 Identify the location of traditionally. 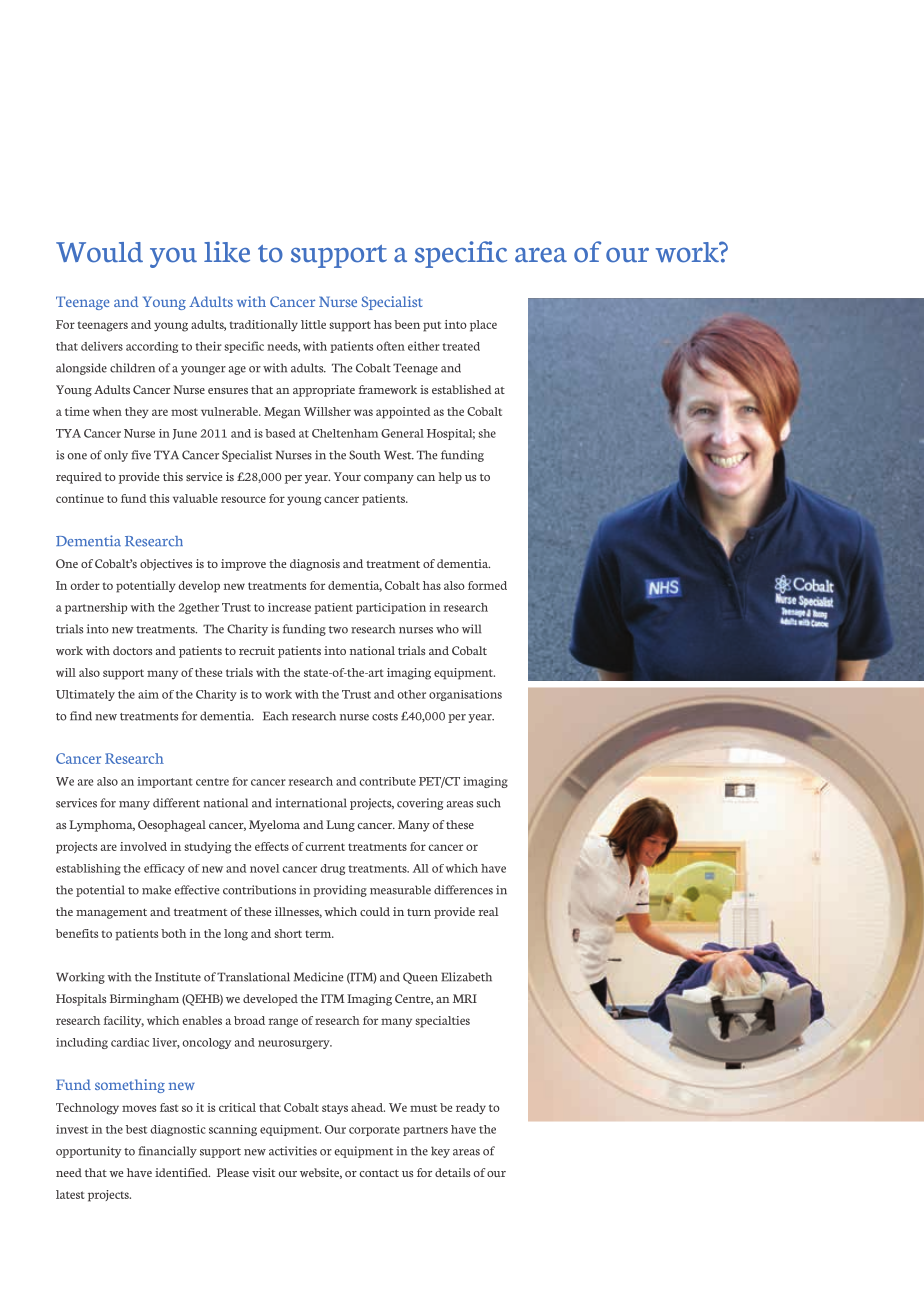
(264, 326).
